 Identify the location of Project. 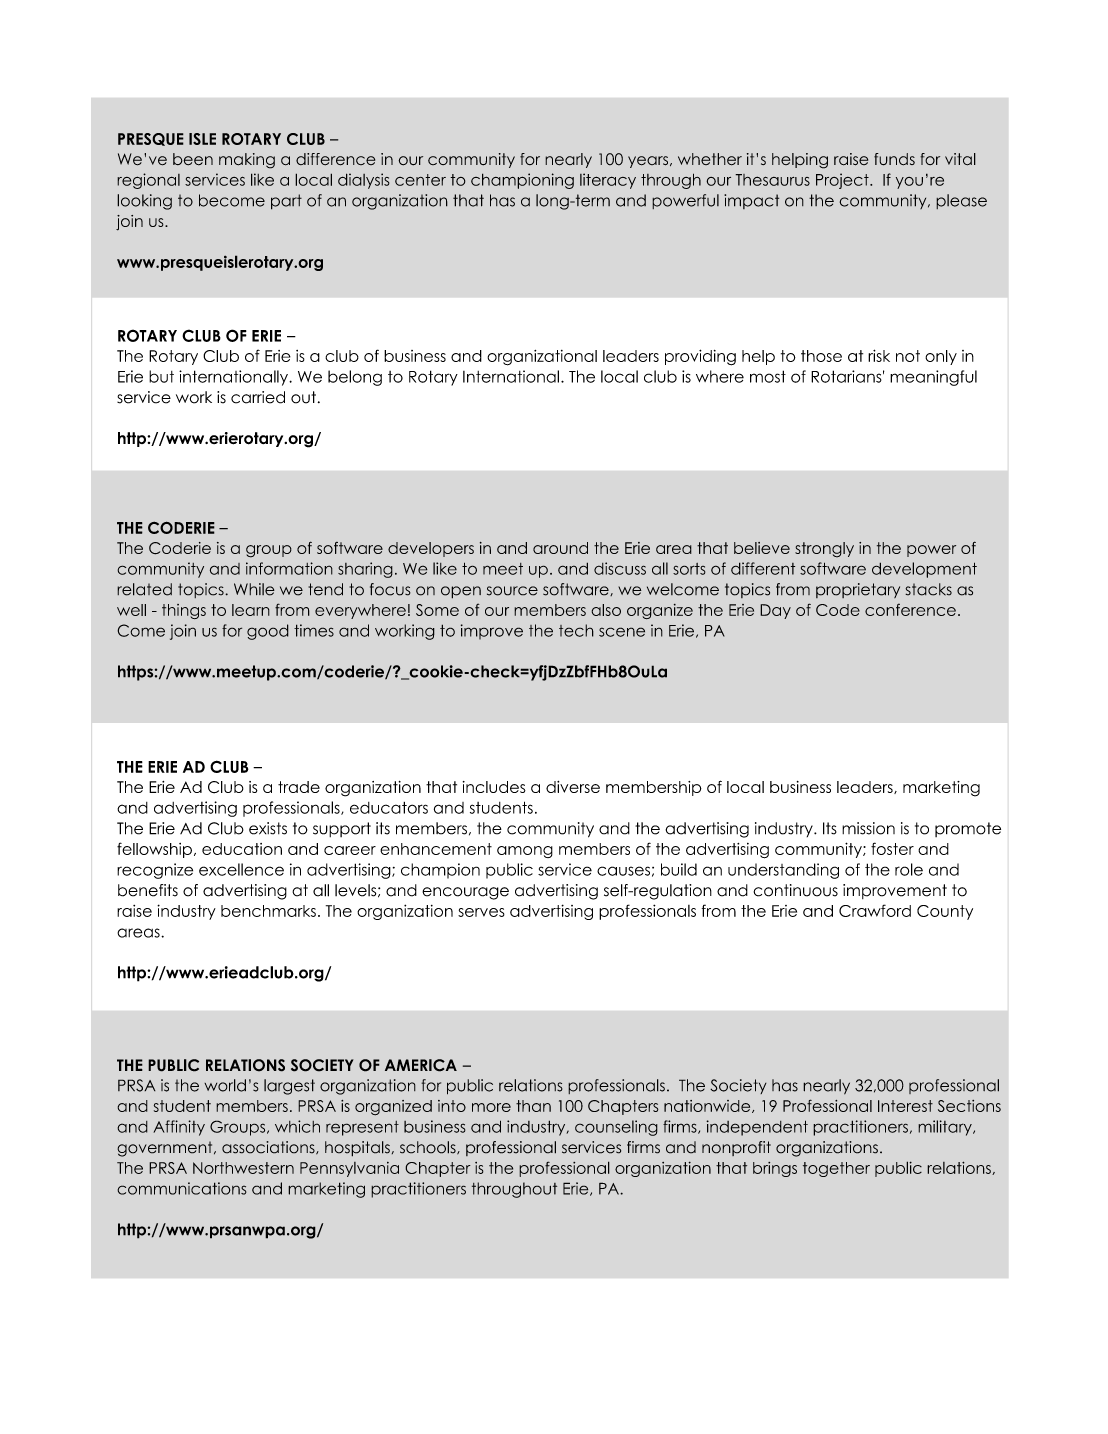
(843, 181).
